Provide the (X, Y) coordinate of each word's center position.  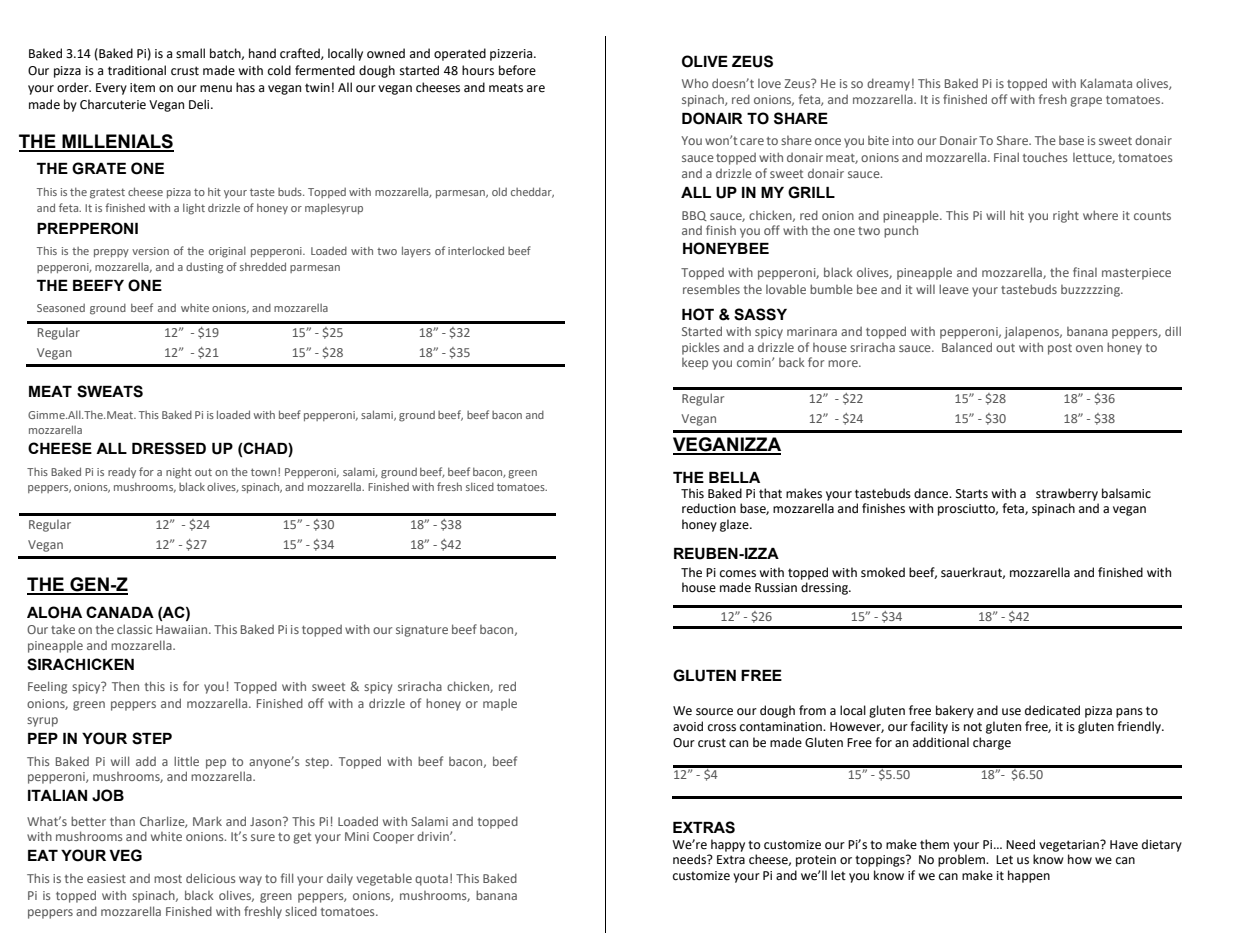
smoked (883, 572)
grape (1086, 102)
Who (695, 83)
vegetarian (1070, 846)
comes (738, 574)
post (1060, 349)
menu (216, 89)
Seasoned (61, 308)
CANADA (120, 612)
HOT (698, 314)
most (168, 879)
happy (728, 845)
